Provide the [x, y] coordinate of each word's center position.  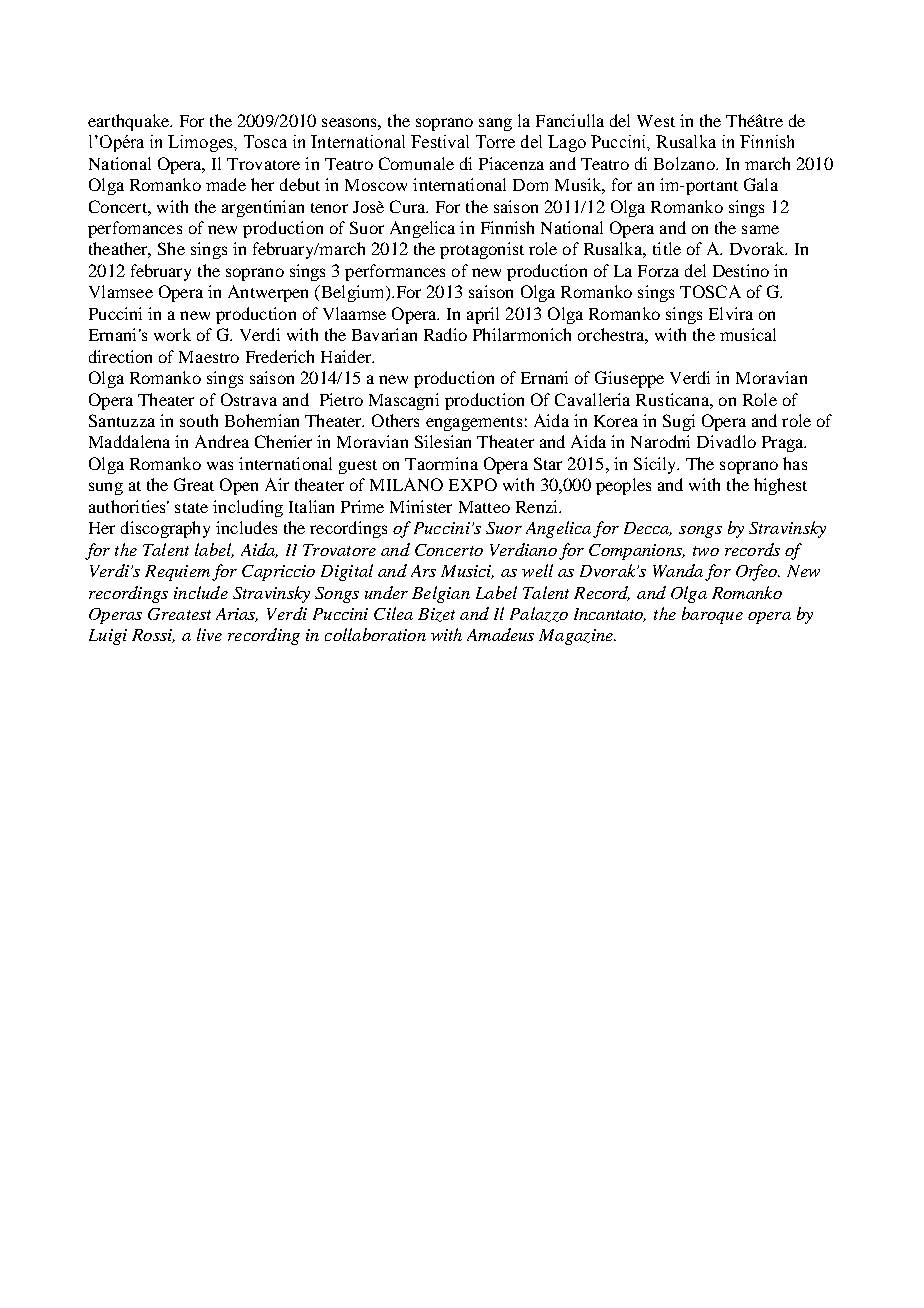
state [191, 508]
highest [780, 486]
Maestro [209, 357]
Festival [440, 141]
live [209, 634]
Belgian [441, 594]
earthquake [130, 122]
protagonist [482, 250]
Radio [445, 334]
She [171, 248]
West [656, 121]
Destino [741, 270]
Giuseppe [629, 379]
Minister [421, 506]
